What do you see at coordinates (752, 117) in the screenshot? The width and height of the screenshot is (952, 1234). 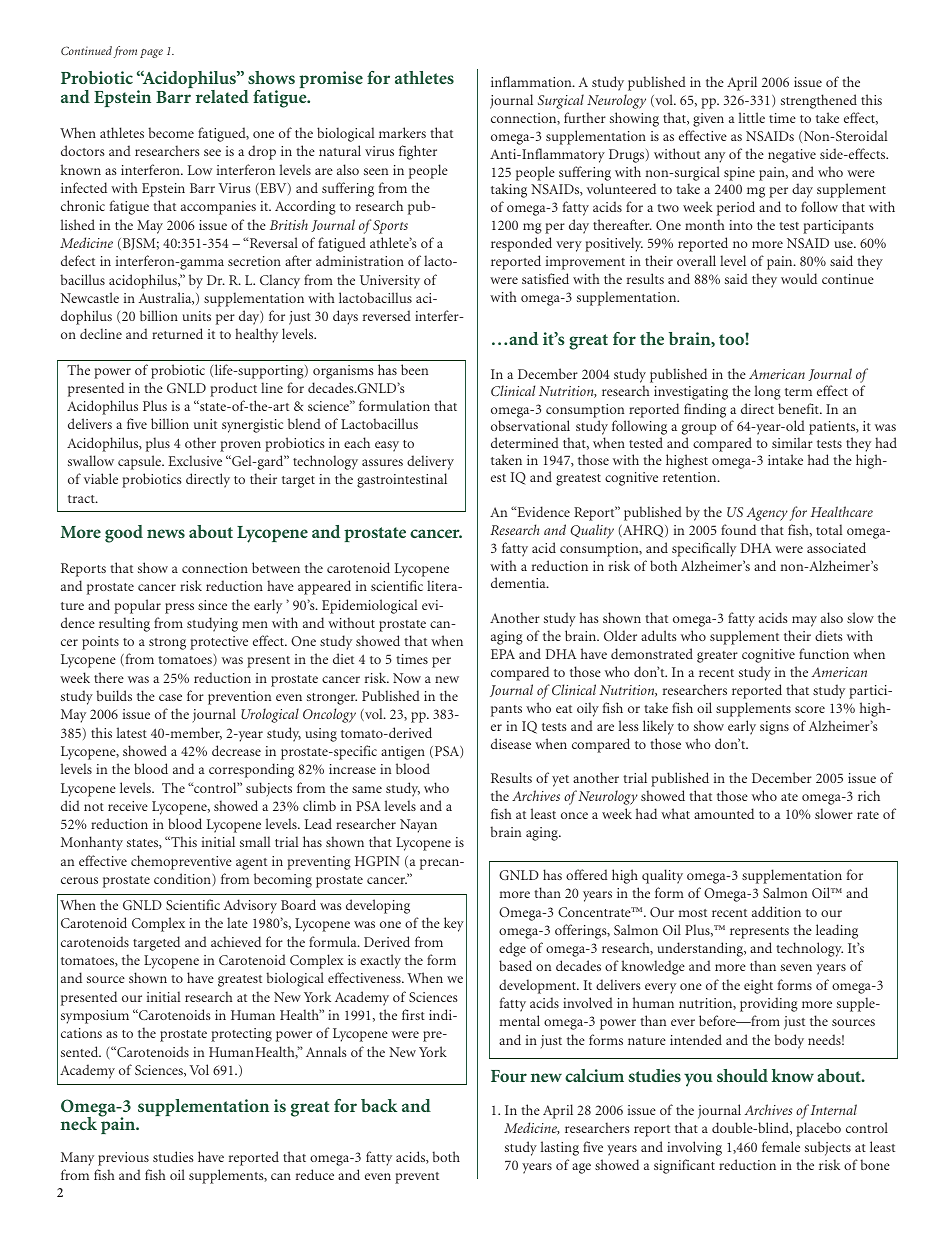 I see `little` at bounding box center [752, 117].
